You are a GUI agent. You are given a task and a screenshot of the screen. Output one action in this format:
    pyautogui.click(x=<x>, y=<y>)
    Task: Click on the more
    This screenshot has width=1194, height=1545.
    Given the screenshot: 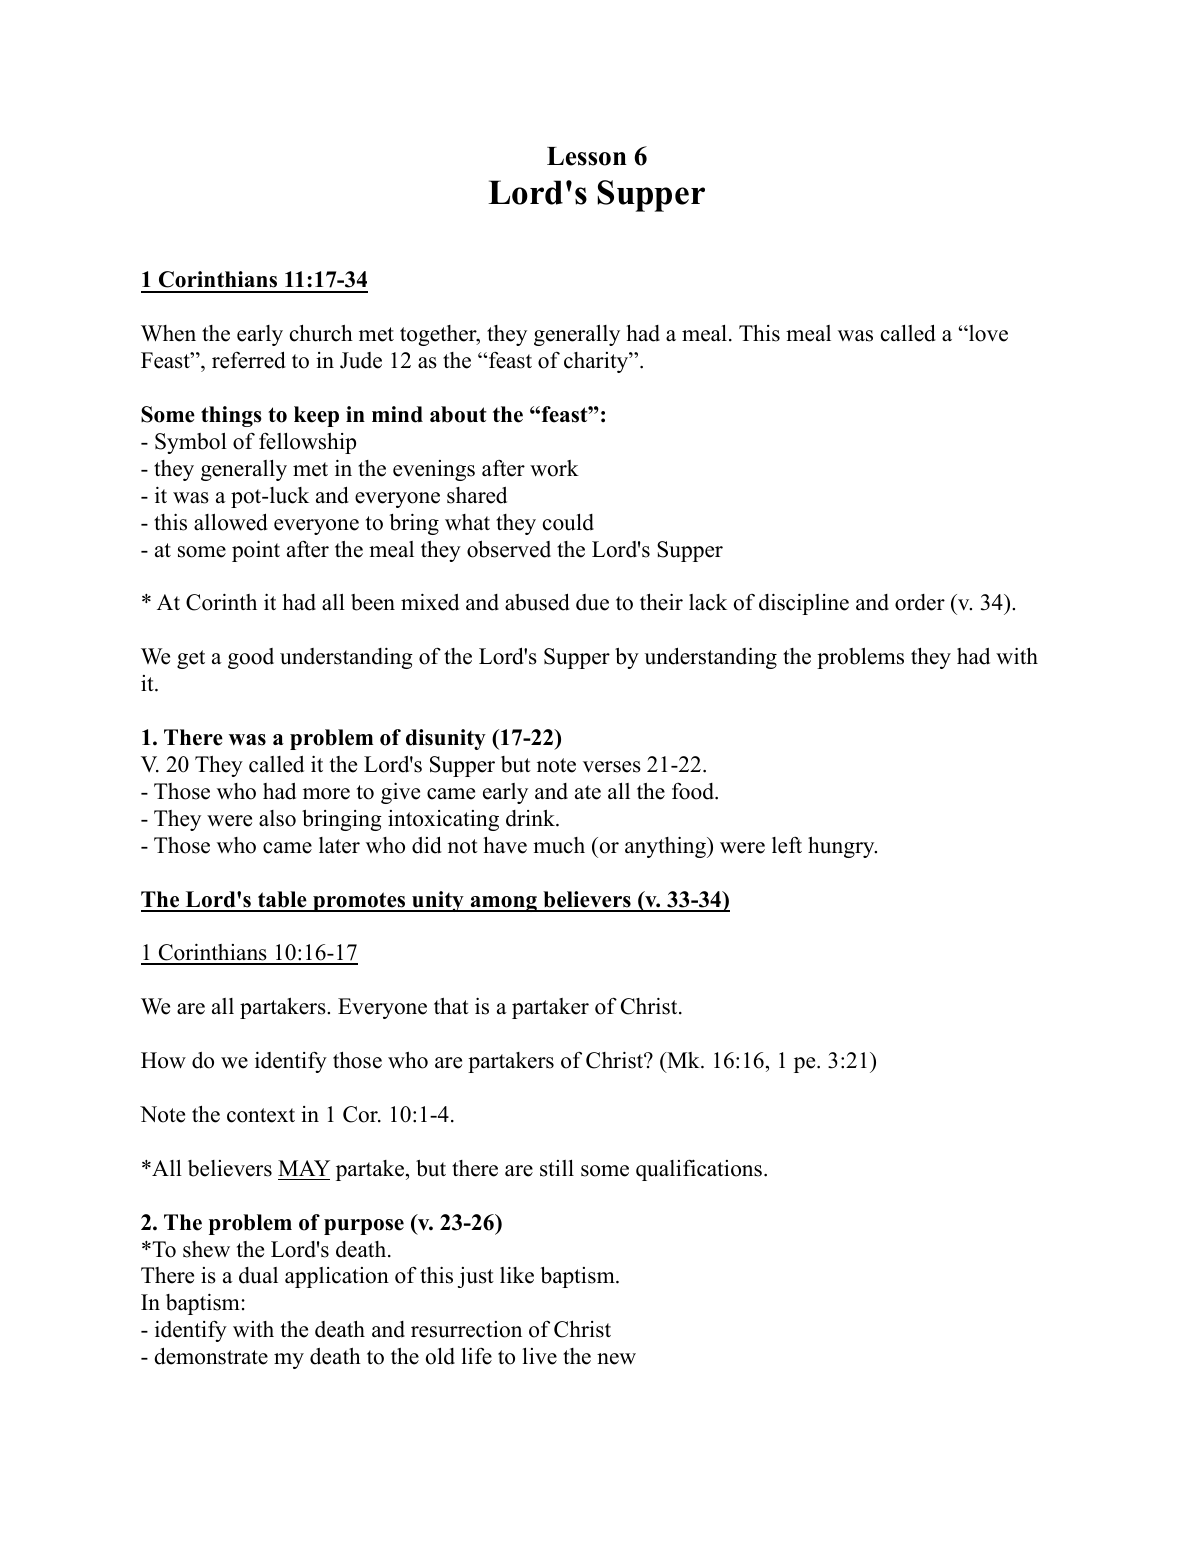 What is the action you would take?
    pyautogui.click(x=326, y=794)
